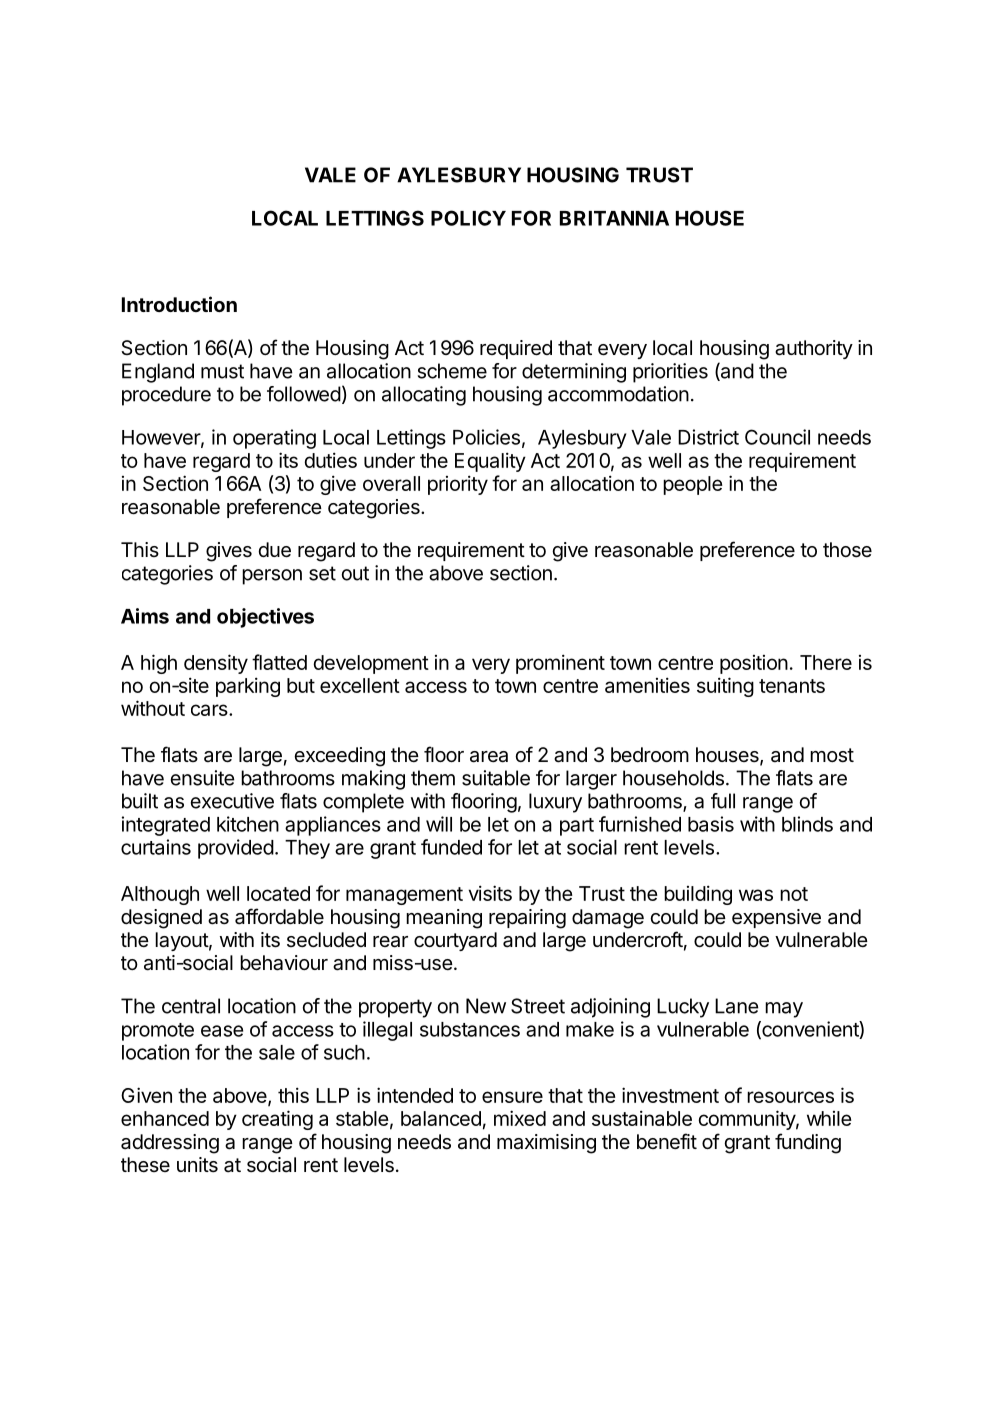 Image resolution: width=997 pixels, height=1410 pixels. Describe the element at coordinates (792, 686) in the image. I see `tenants` at that location.
